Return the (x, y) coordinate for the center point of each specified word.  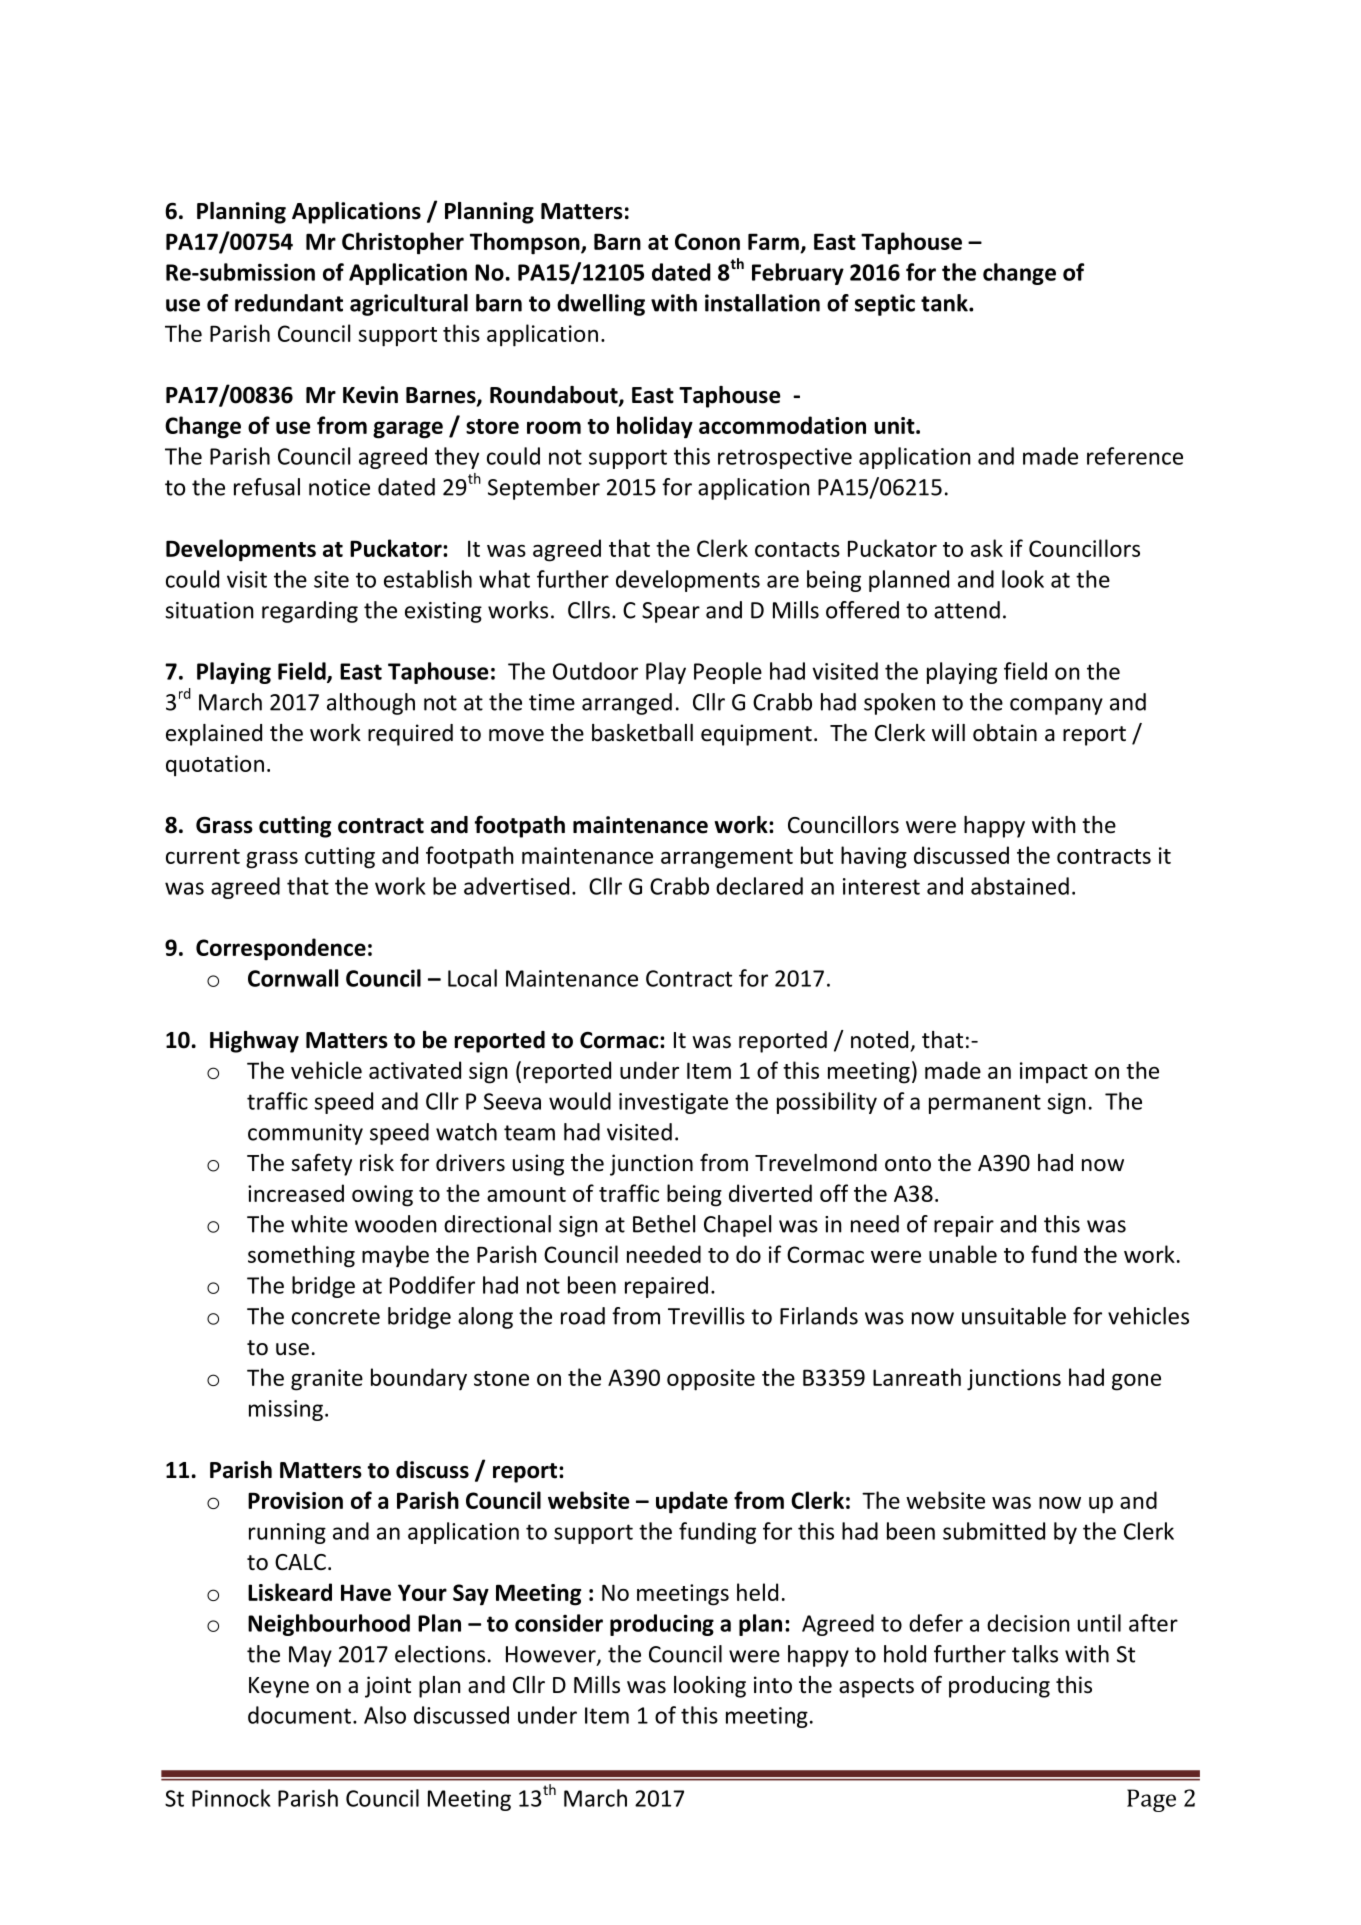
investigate (673, 1103)
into (773, 1685)
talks (1035, 1654)
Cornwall (293, 978)
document (299, 1715)
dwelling (601, 305)
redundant (289, 303)
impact (1054, 1073)
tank (945, 303)
